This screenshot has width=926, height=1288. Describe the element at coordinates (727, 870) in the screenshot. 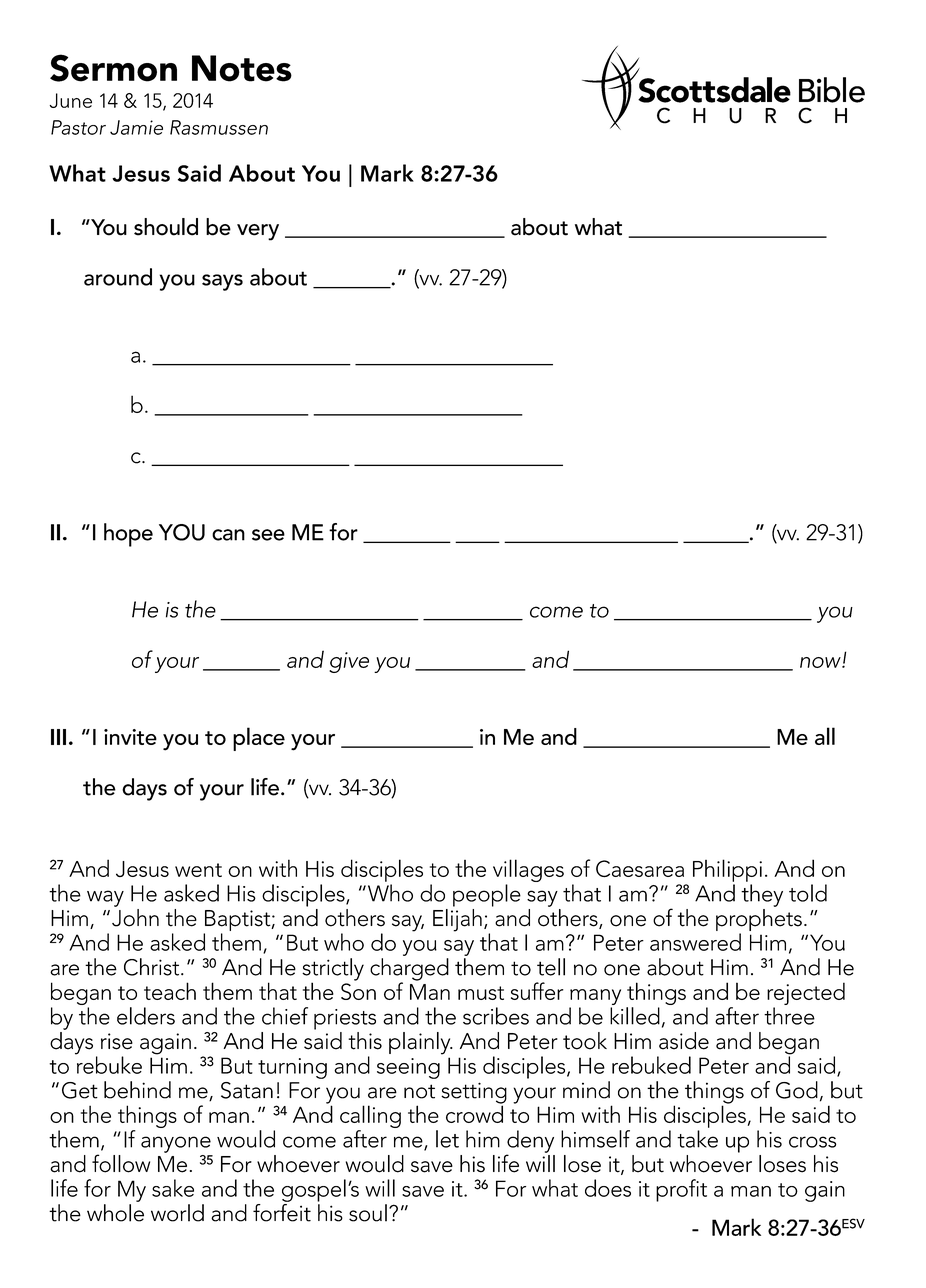

I see `Philippi` at that location.
